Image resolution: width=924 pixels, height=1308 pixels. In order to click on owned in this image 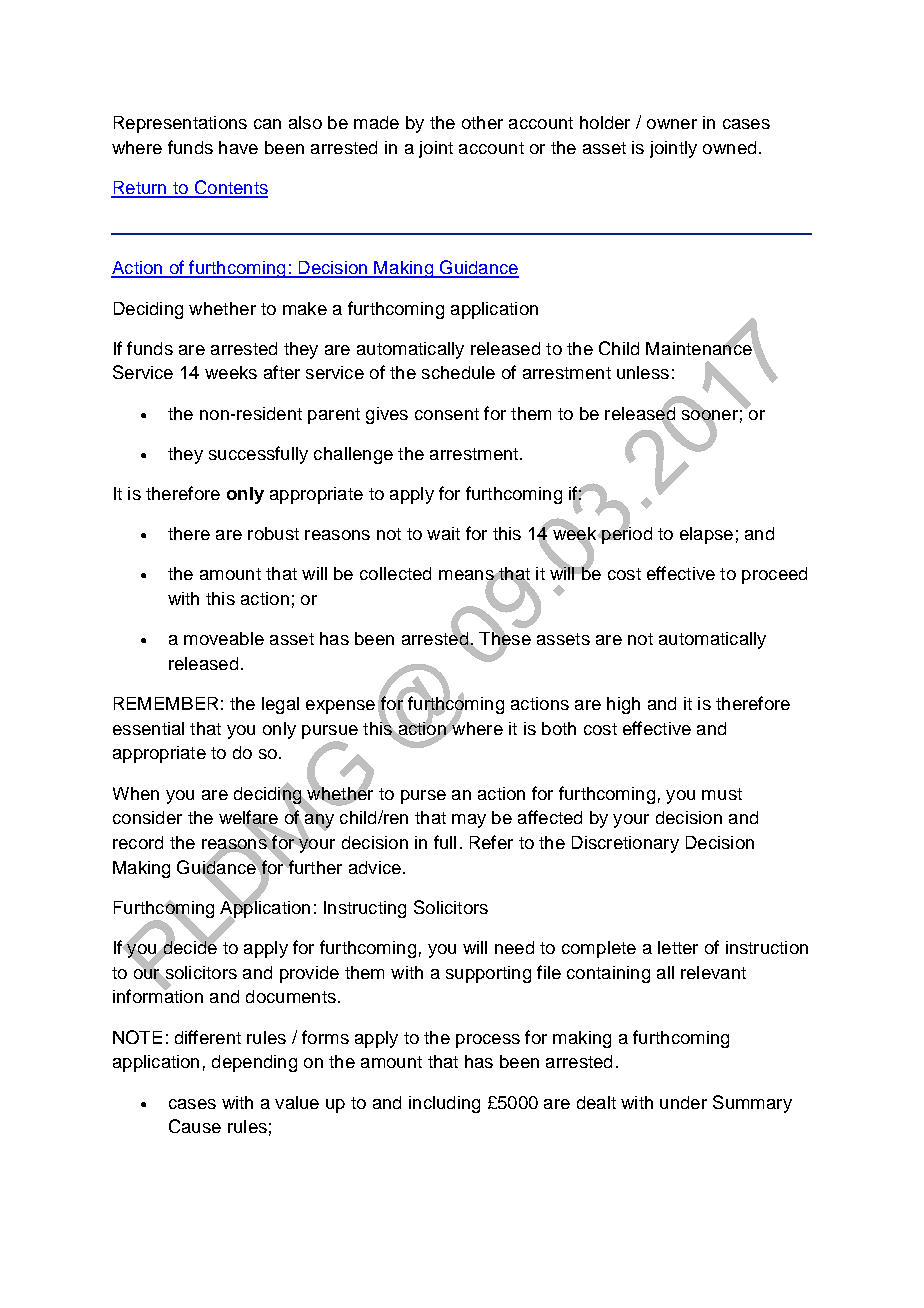, I will do `click(729, 147)`.
